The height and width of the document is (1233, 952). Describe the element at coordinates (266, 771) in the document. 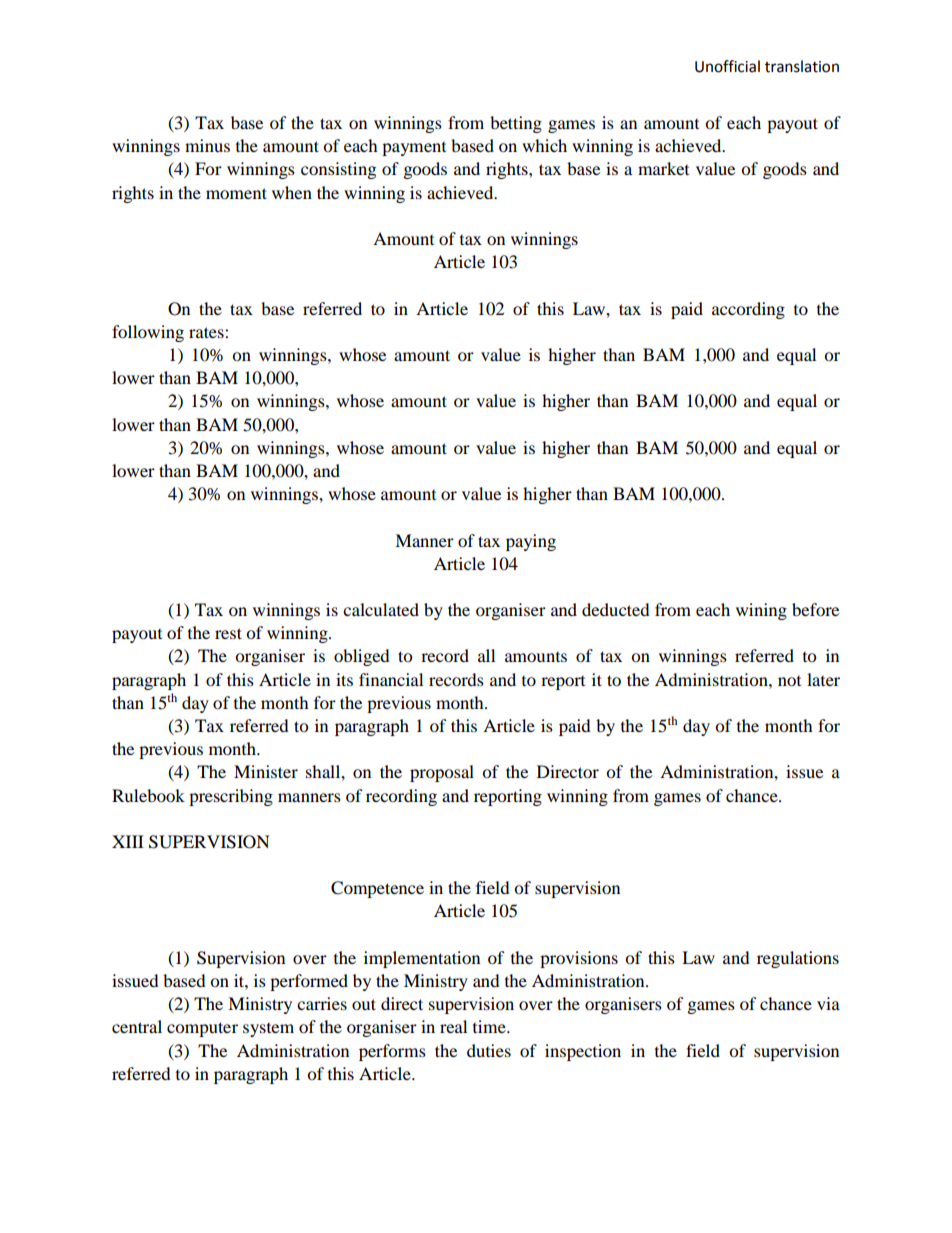

I see `Minister` at that location.
